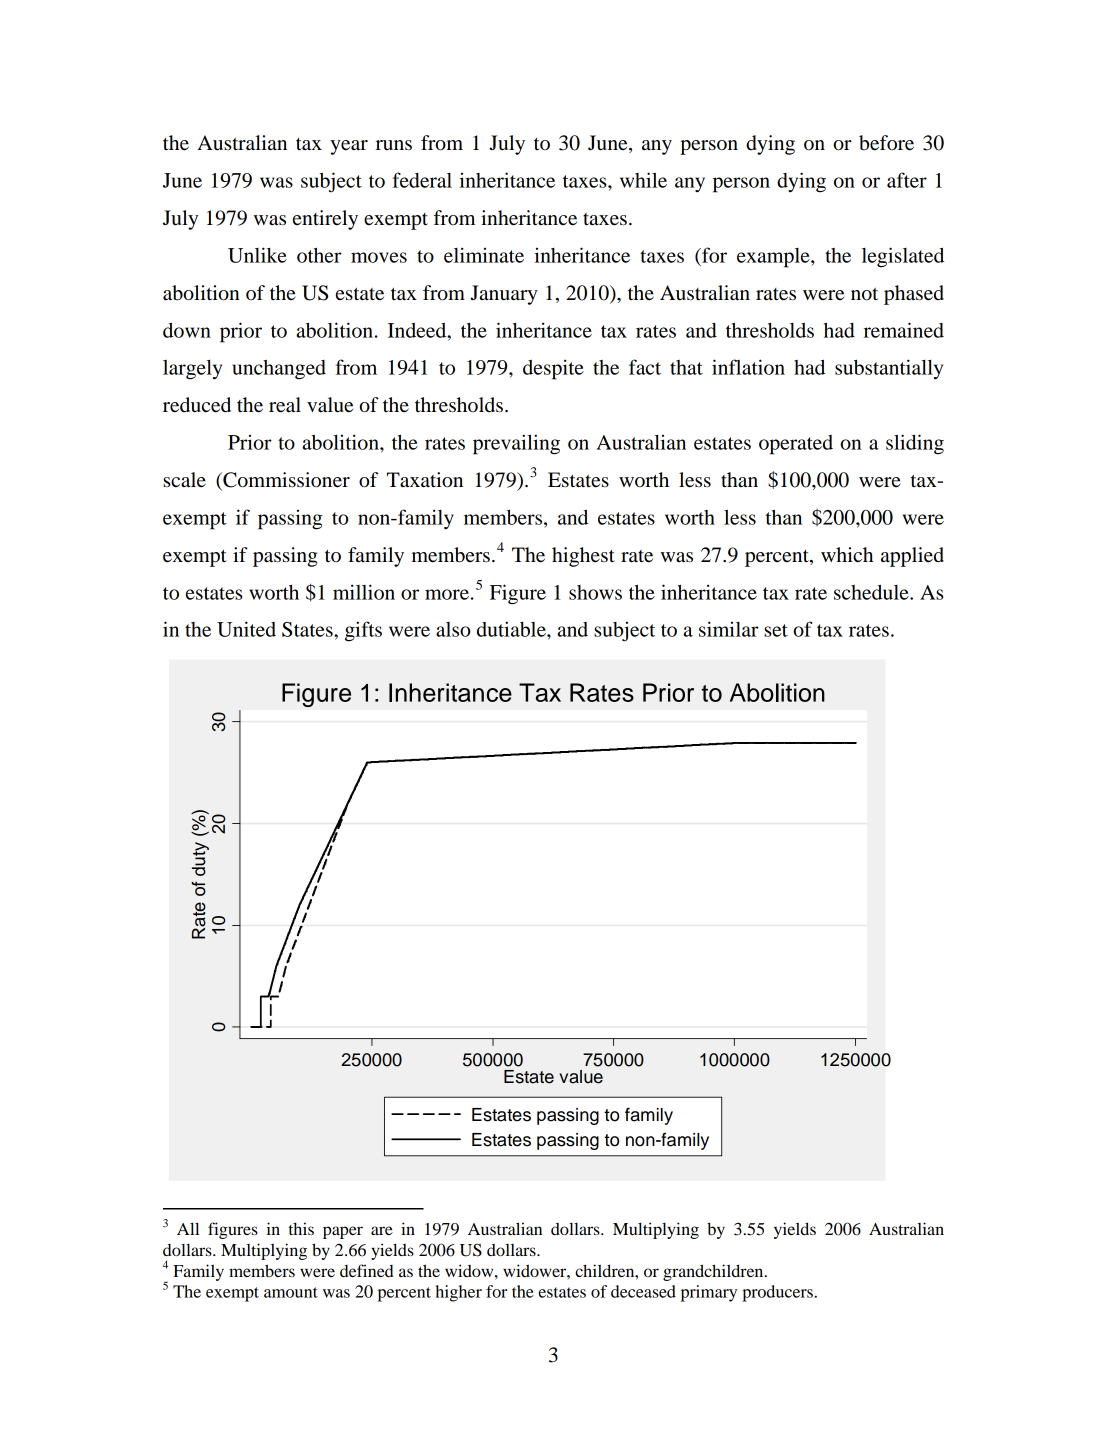 This screenshot has height=1432, width=1107. I want to click on entirely, so click(325, 220).
